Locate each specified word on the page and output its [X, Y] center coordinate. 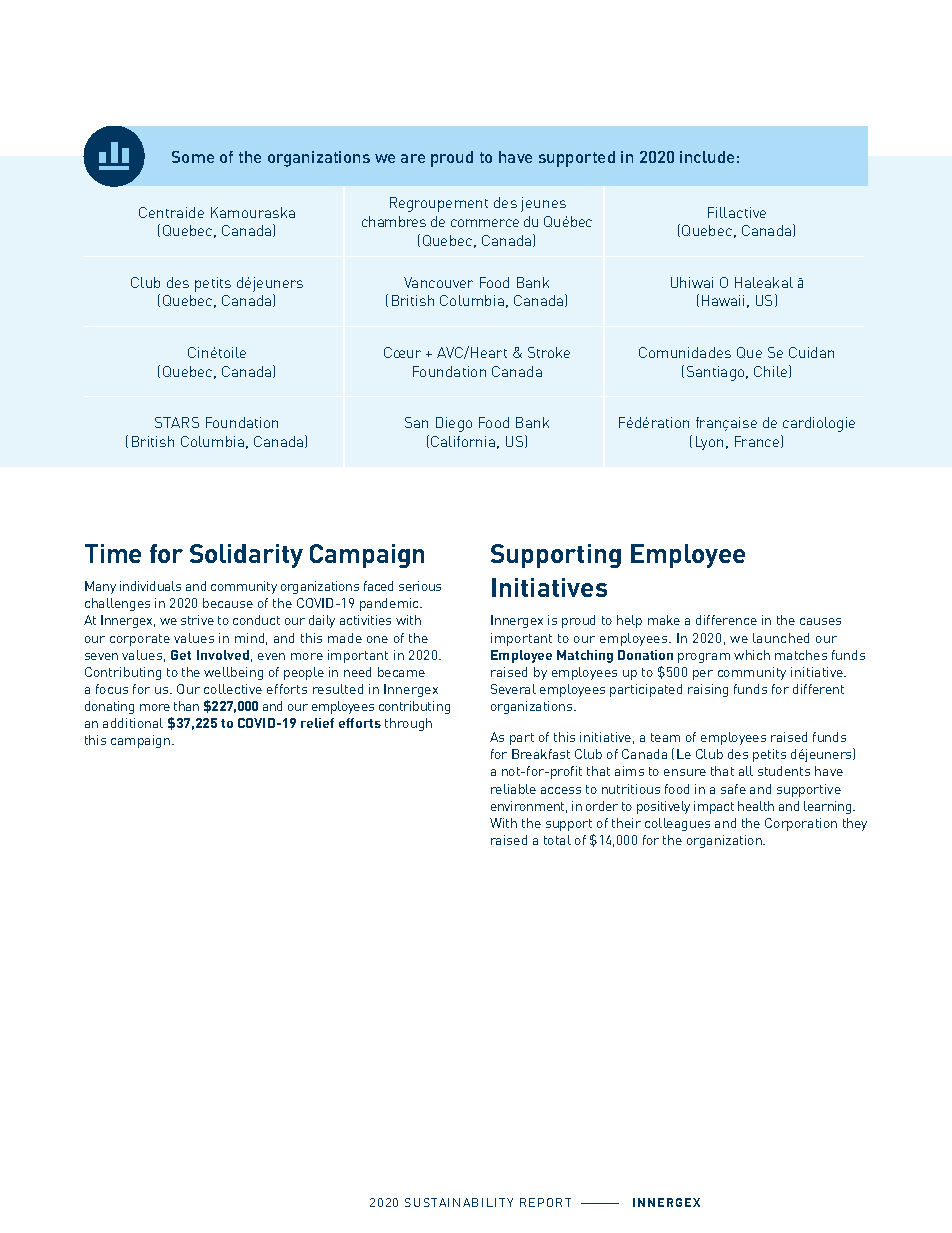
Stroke [549, 352]
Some [193, 157]
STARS [177, 422]
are [413, 158]
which [752, 655]
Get [181, 655]
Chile [772, 371]
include [707, 157]
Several [513, 689]
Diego [454, 424]
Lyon [709, 443]
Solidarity [246, 556]
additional [133, 723]
